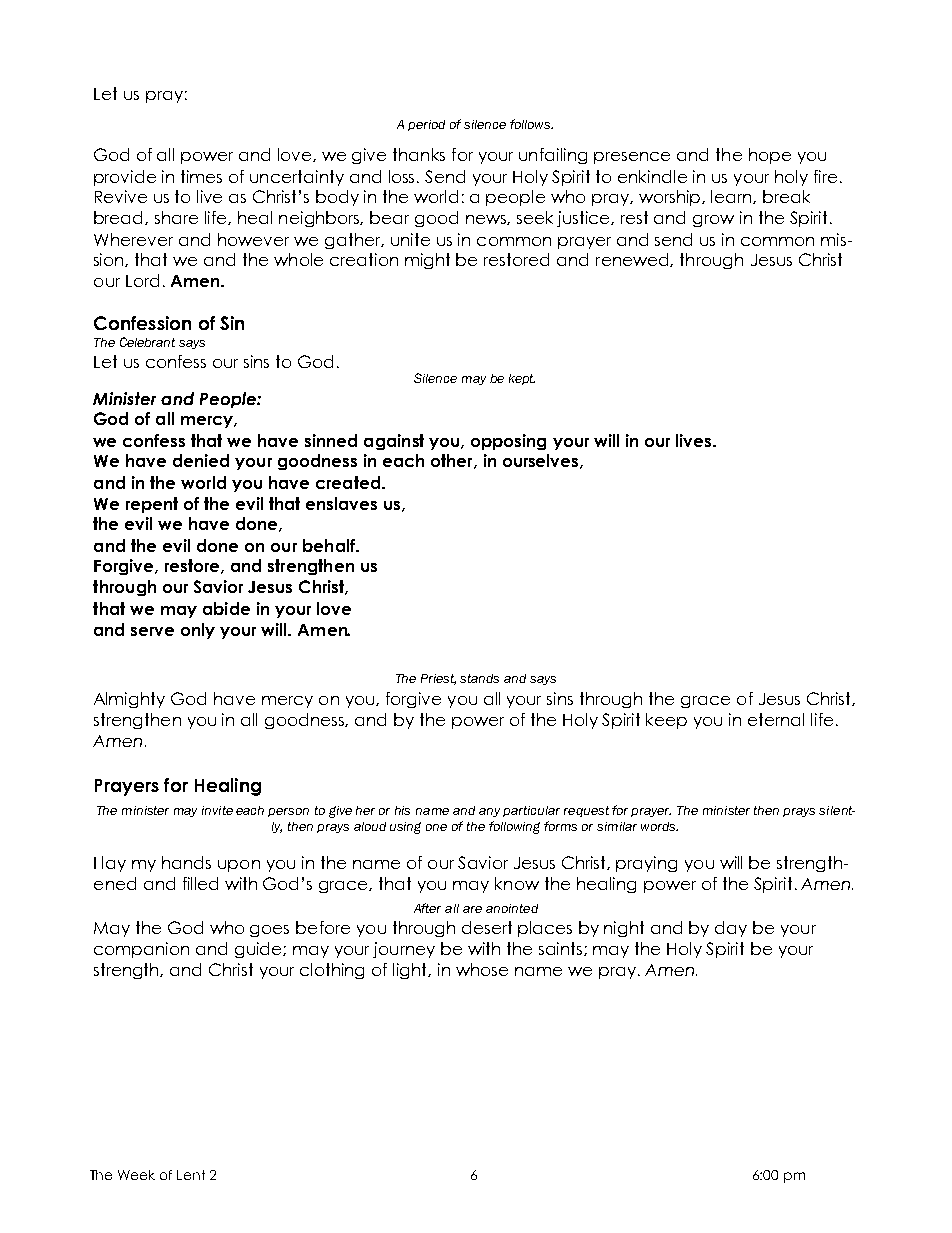 The height and width of the page is (1233, 952). Describe the element at coordinates (201, 460) in the page. I see `denied` at that location.
